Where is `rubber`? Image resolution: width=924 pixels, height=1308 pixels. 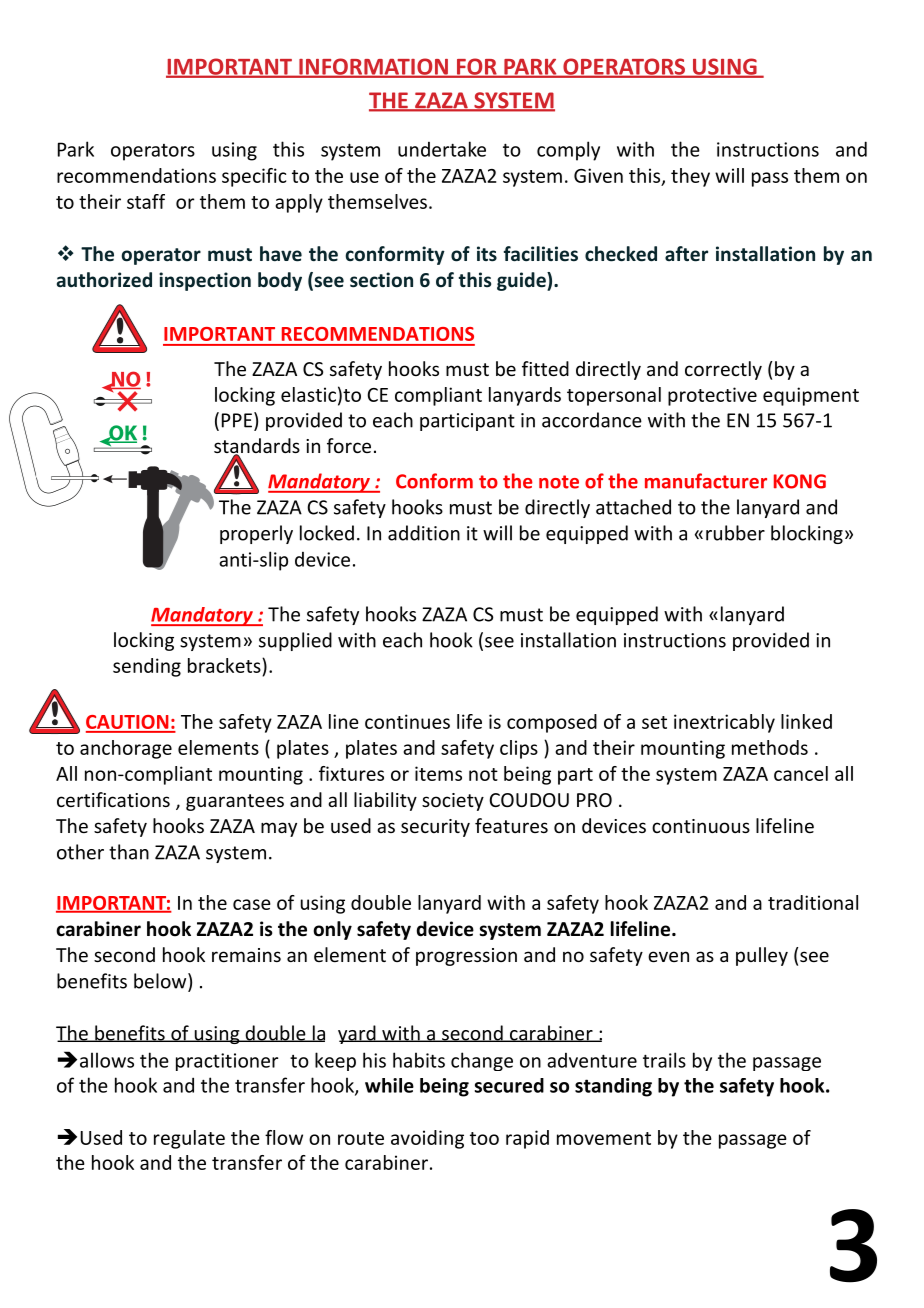
rubber is located at coordinates (735, 533).
